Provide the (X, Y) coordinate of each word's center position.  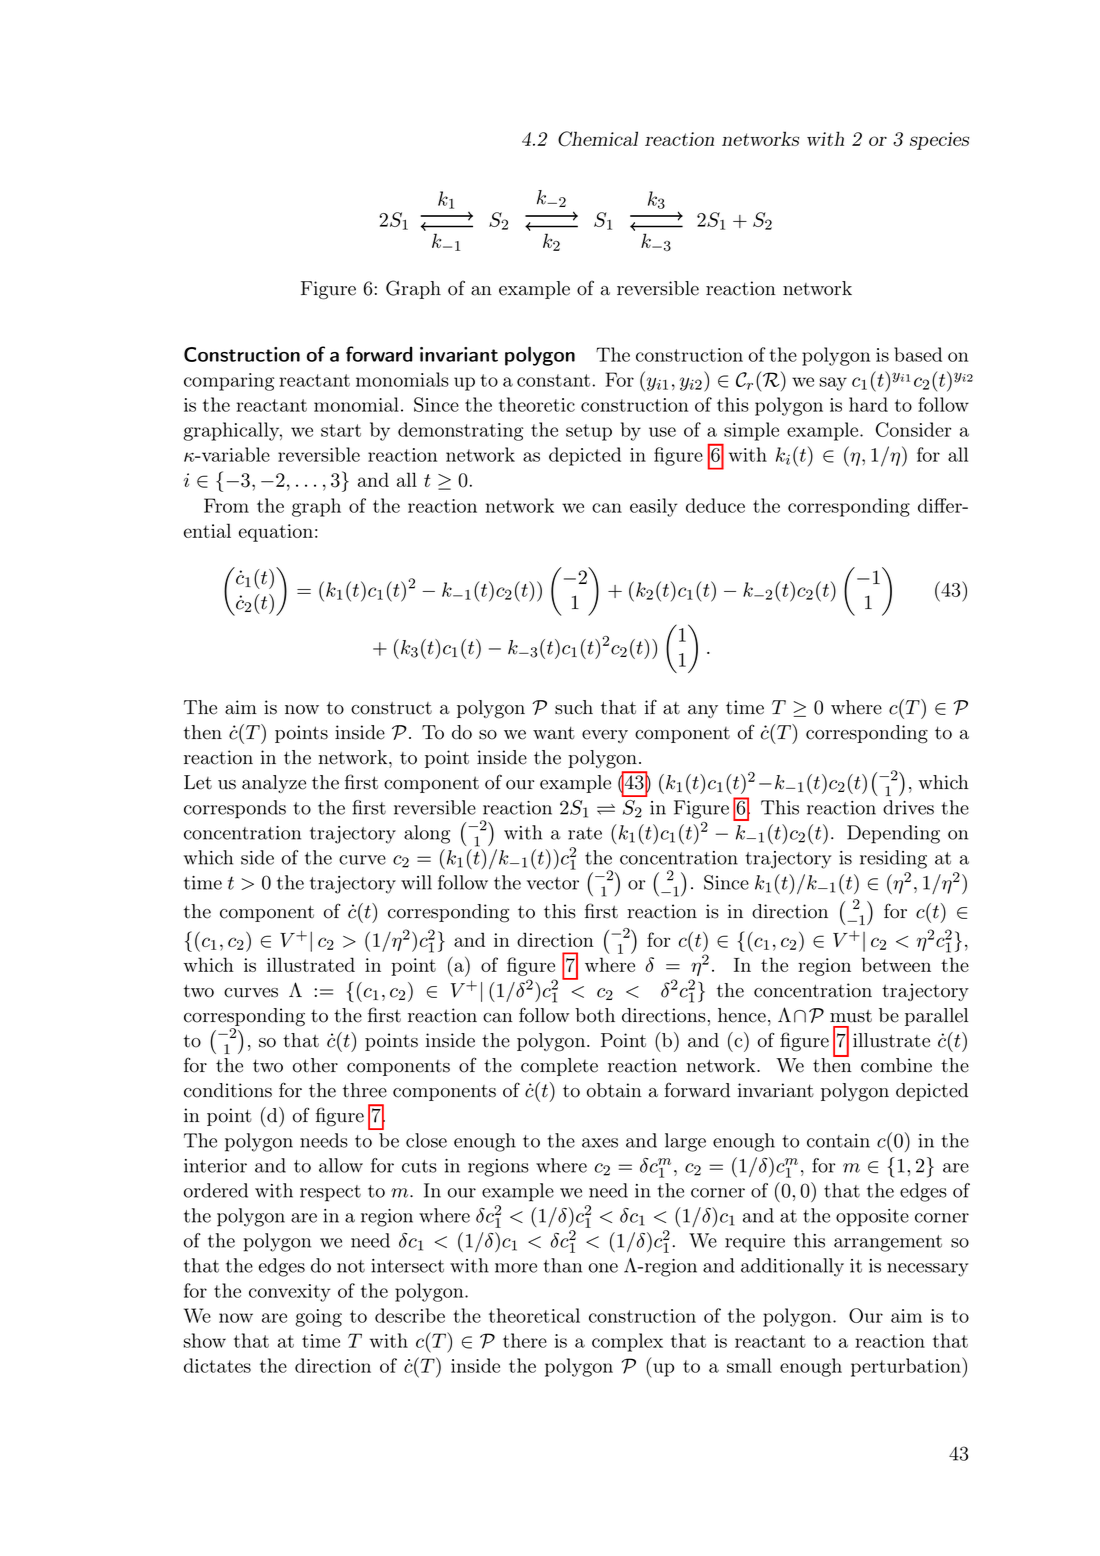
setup (589, 432)
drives (908, 807)
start (341, 430)
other (315, 1065)
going (319, 1318)
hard (868, 404)
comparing (229, 382)
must (851, 1016)
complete (559, 1067)
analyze (274, 784)
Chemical (598, 139)
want (554, 733)
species (939, 141)
